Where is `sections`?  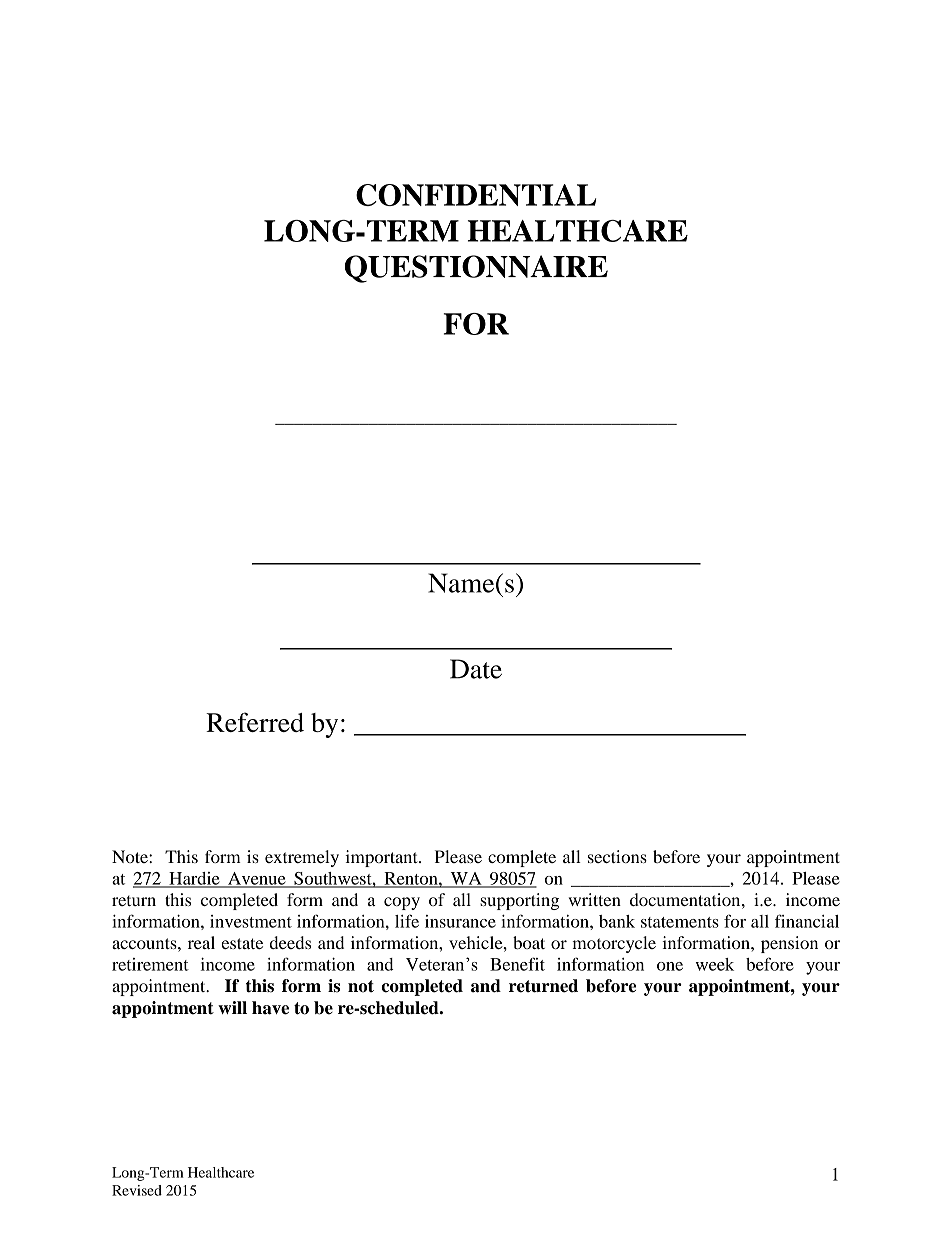
sections is located at coordinates (617, 856).
